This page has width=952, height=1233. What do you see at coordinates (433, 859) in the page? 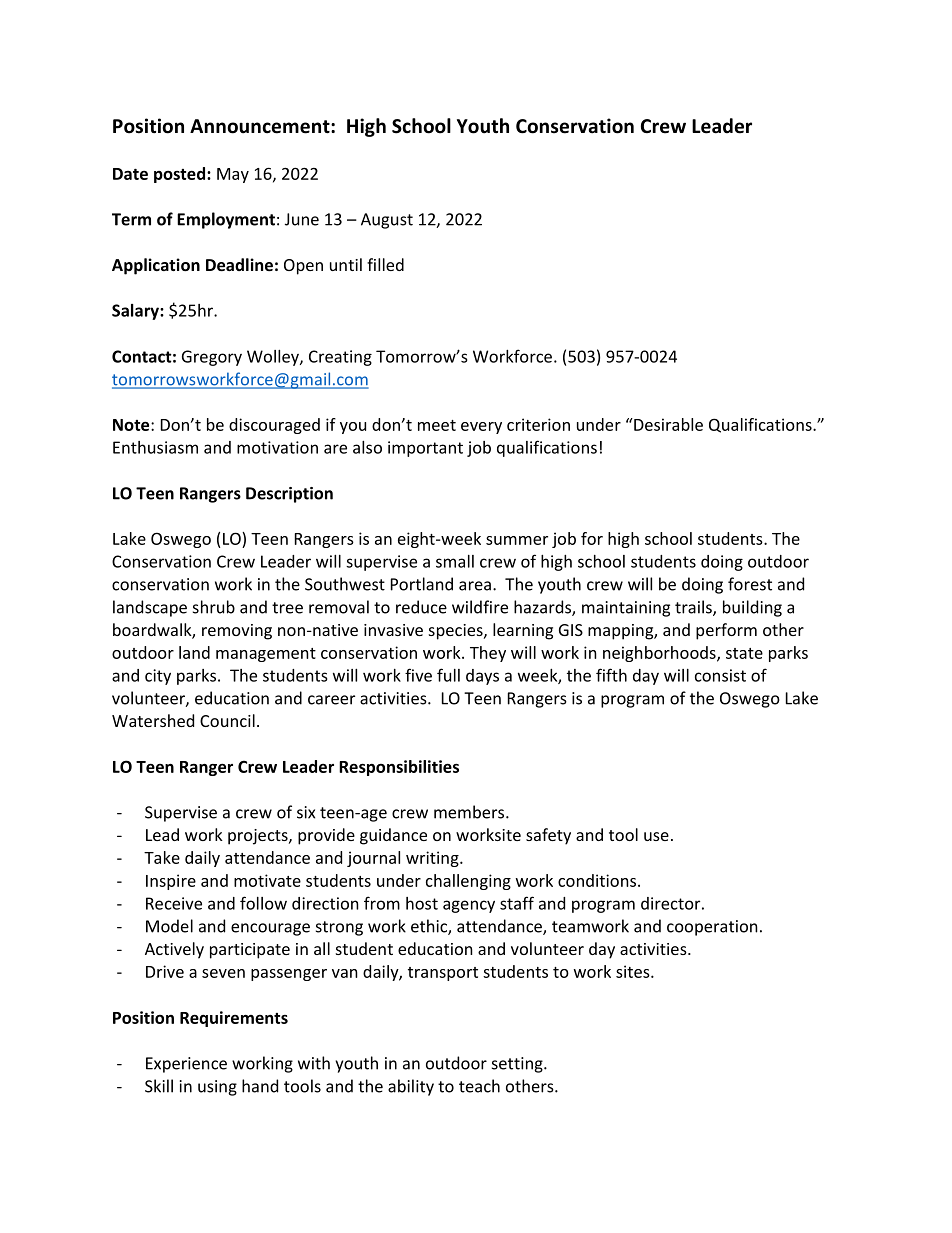
I see `writing` at bounding box center [433, 859].
